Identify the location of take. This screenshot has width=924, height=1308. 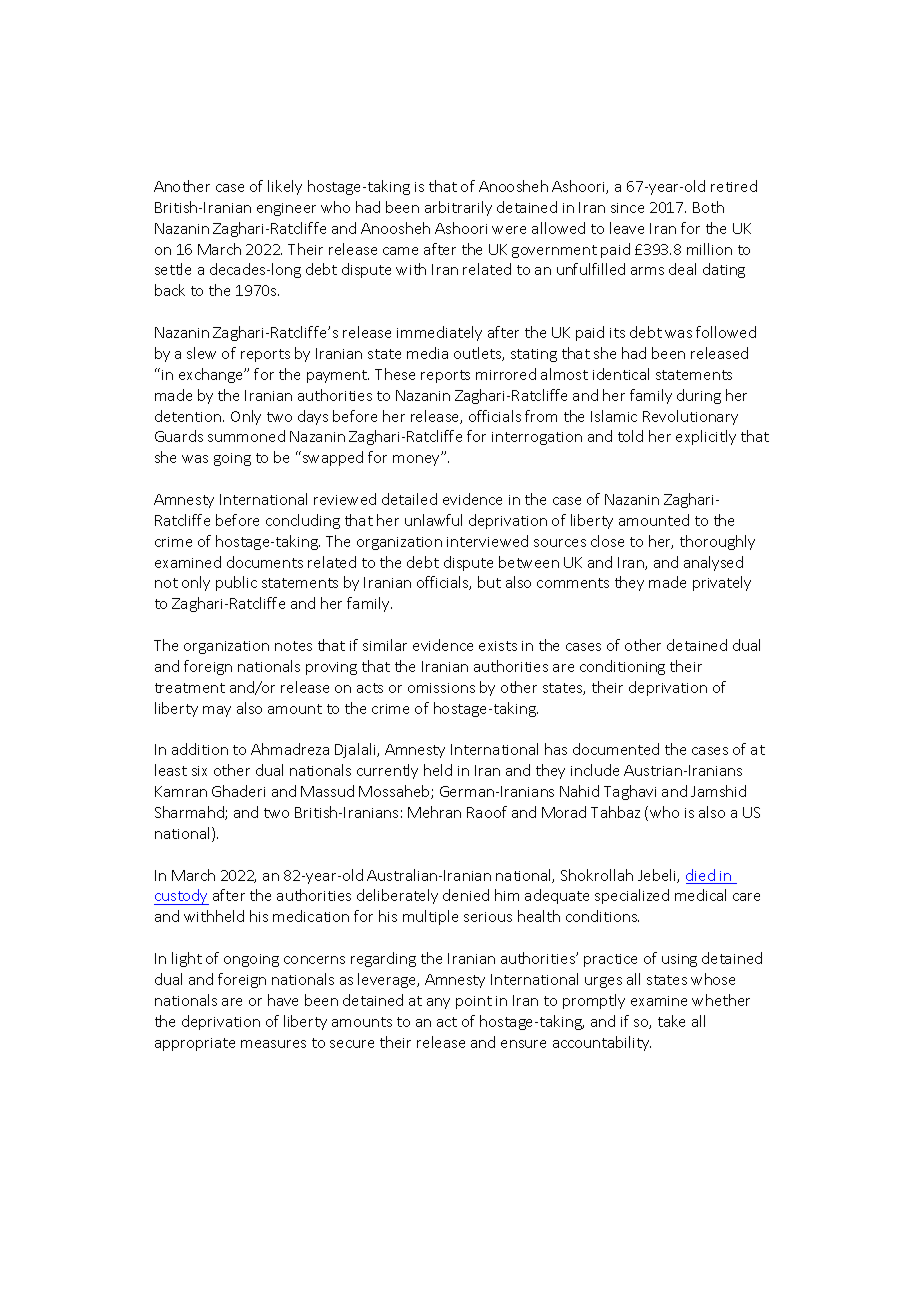
(671, 1021).
